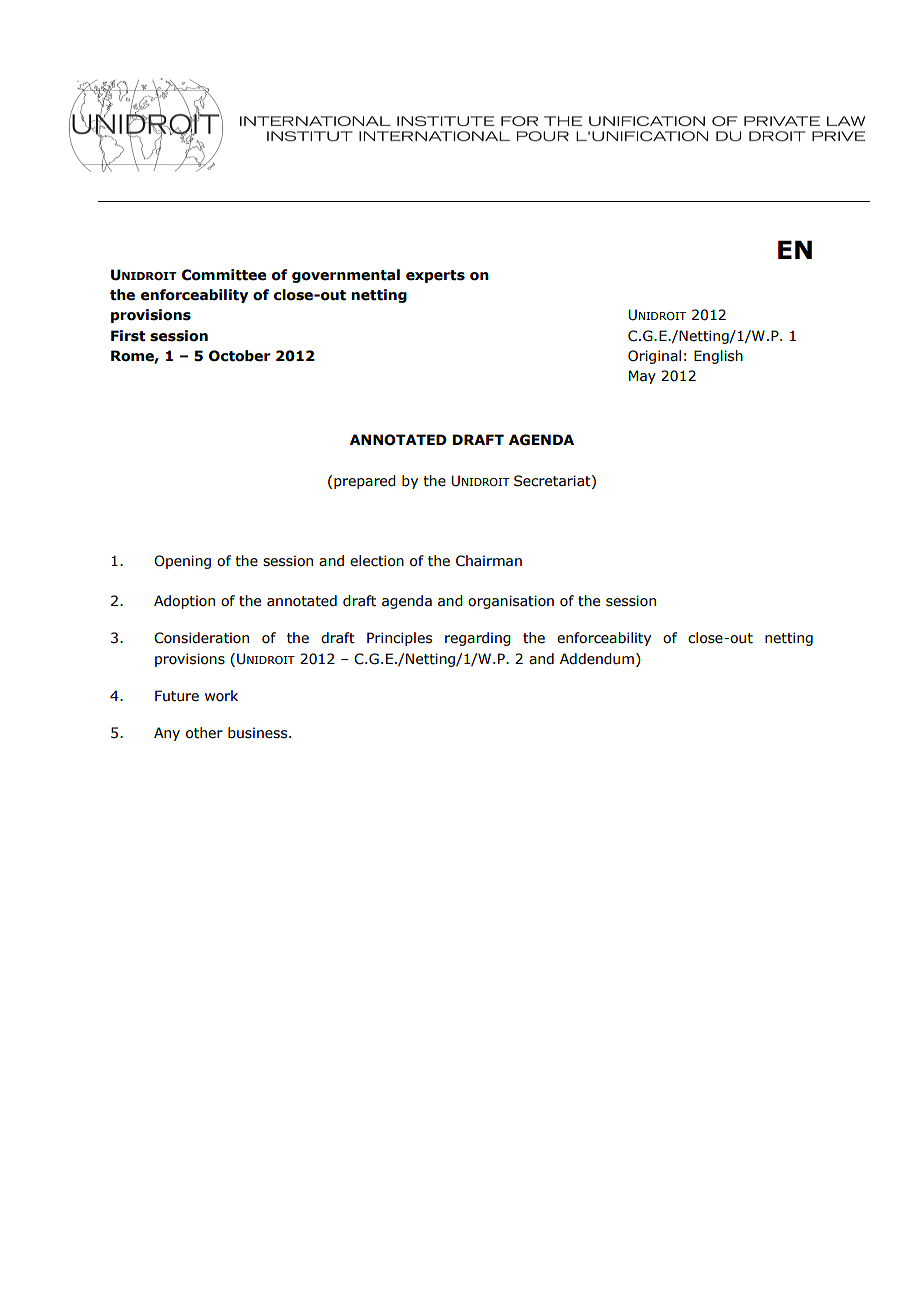 The width and height of the screenshot is (924, 1308). I want to click on Original, so click(654, 357).
